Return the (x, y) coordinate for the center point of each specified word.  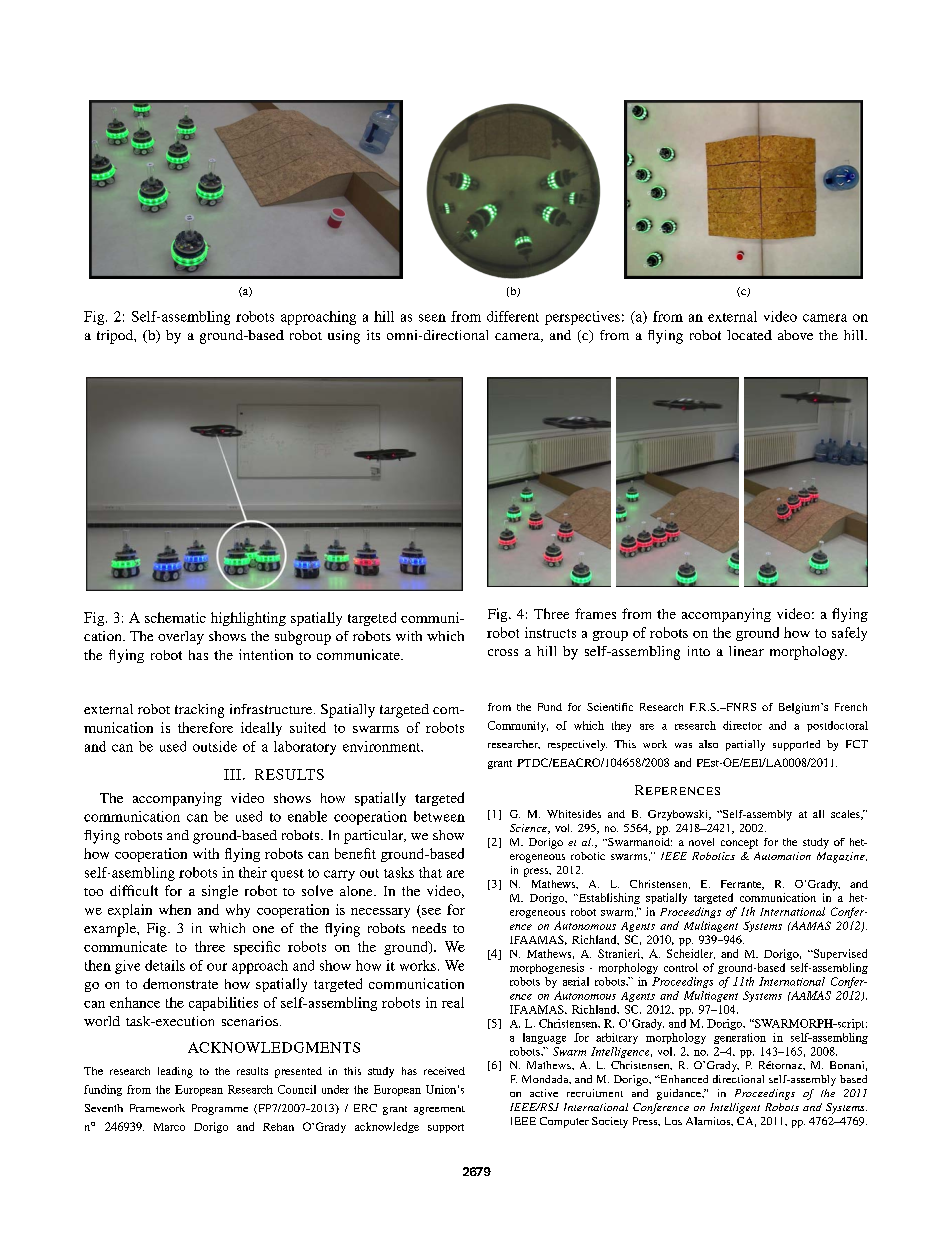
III (232, 774)
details (165, 965)
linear (746, 651)
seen (432, 318)
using (344, 337)
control (681, 967)
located (749, 335)
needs (429, 928)
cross (503, 652)
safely (849, 634)
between (439, 816)
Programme (220, 1109)
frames (595, 613)
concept (739, 844)
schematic (175, 617)
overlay (181, 638)
